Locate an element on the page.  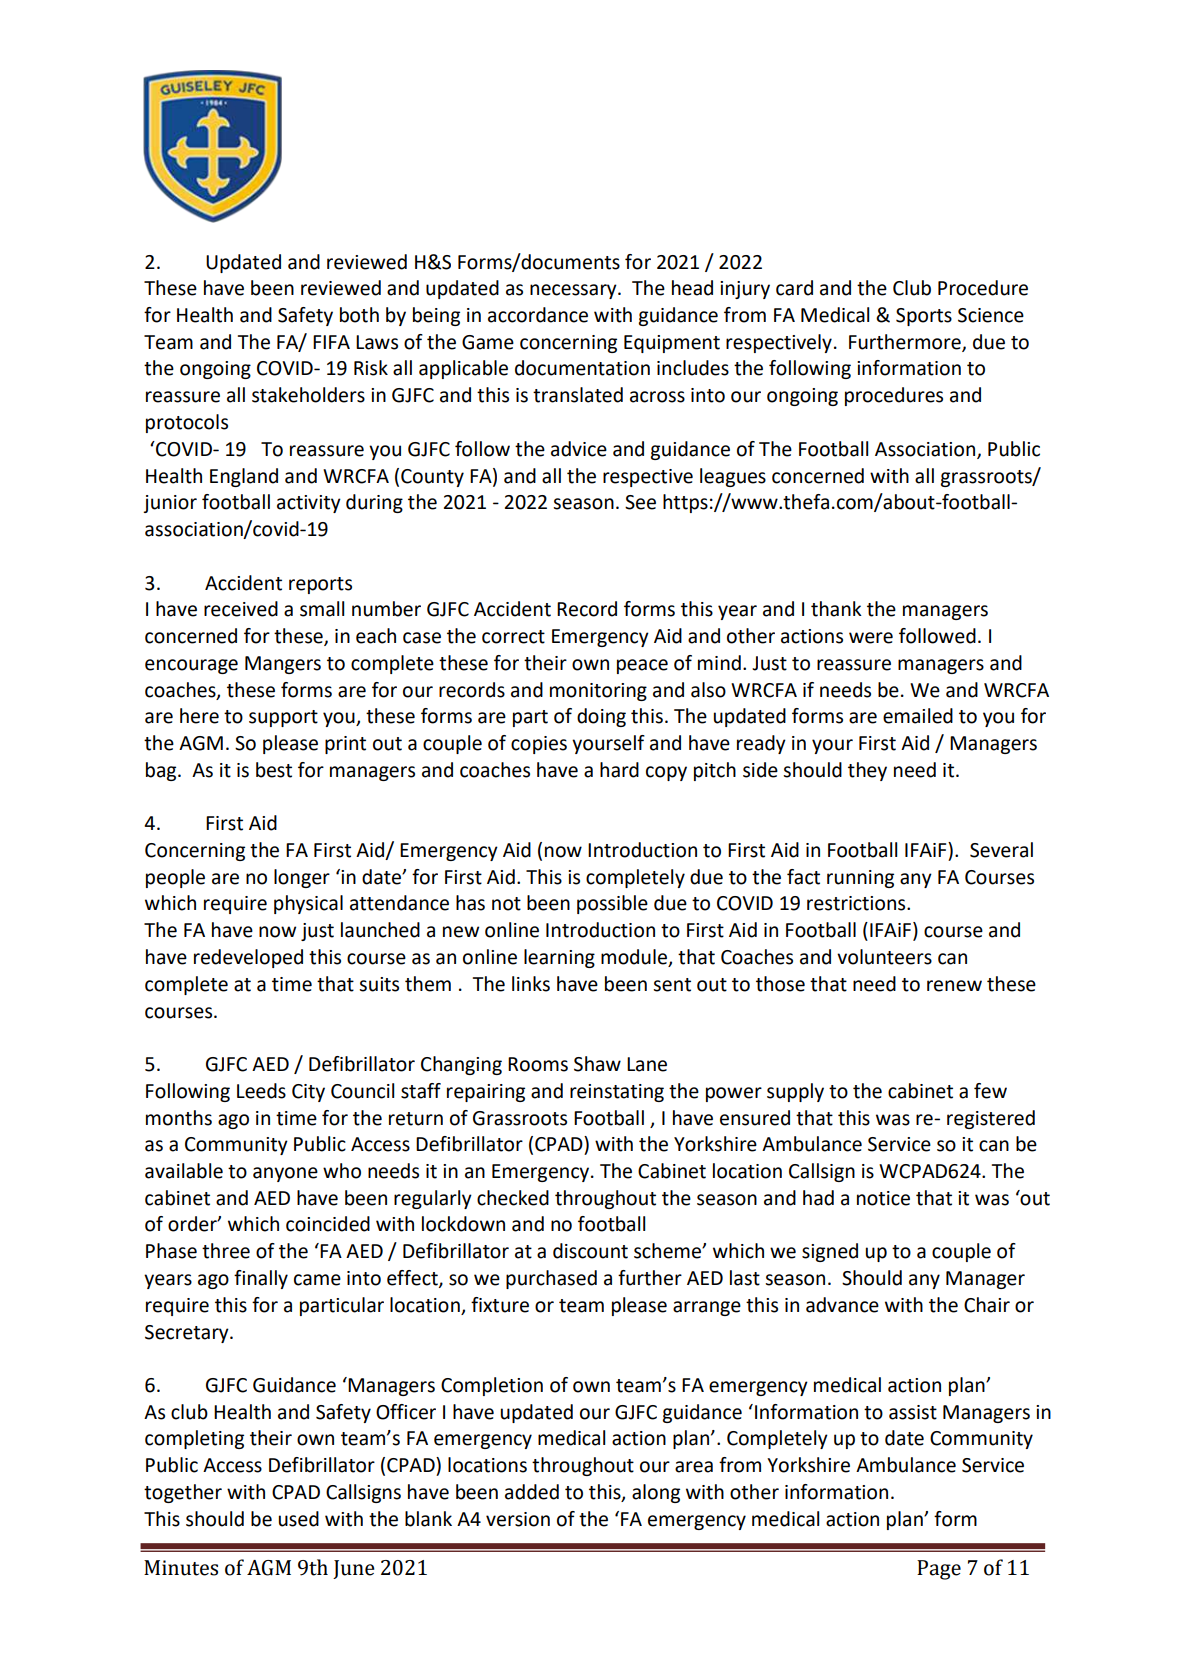
three is located at coordinates (226, 1251).
